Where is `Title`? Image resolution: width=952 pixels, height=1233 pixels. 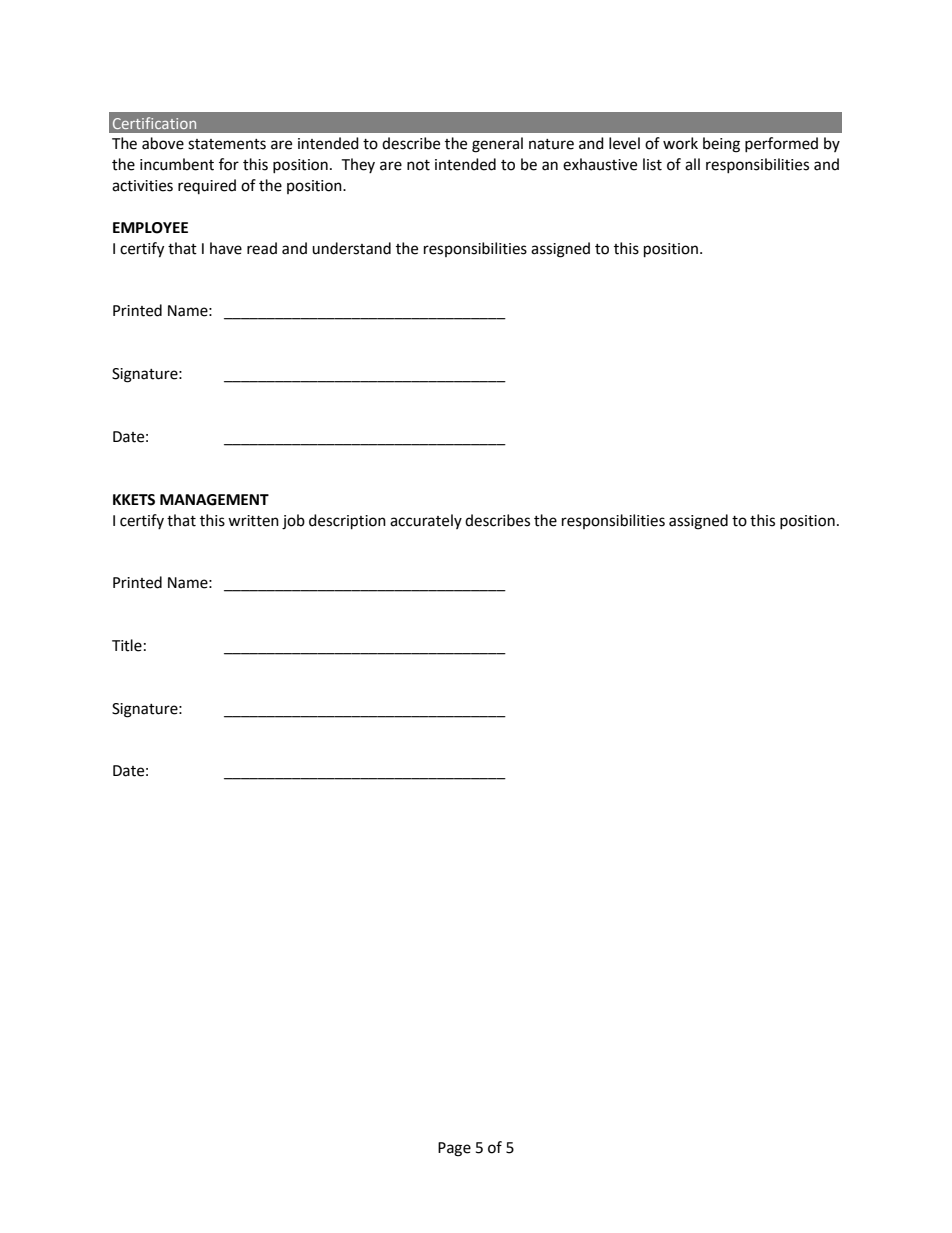
Title is located at coordinates (127, 645).
